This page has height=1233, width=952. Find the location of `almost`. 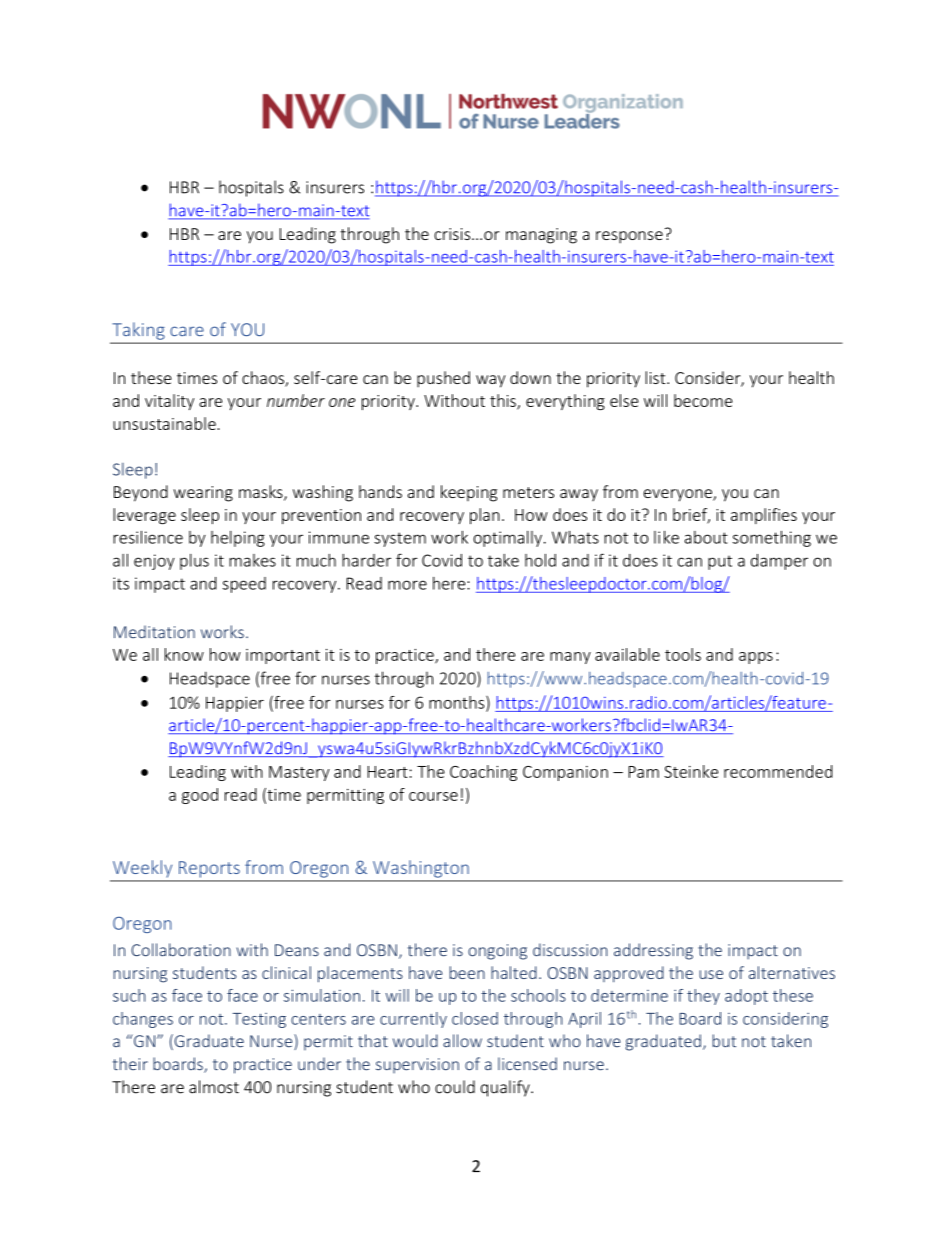

almost is located at coordinates (214, 1087).
